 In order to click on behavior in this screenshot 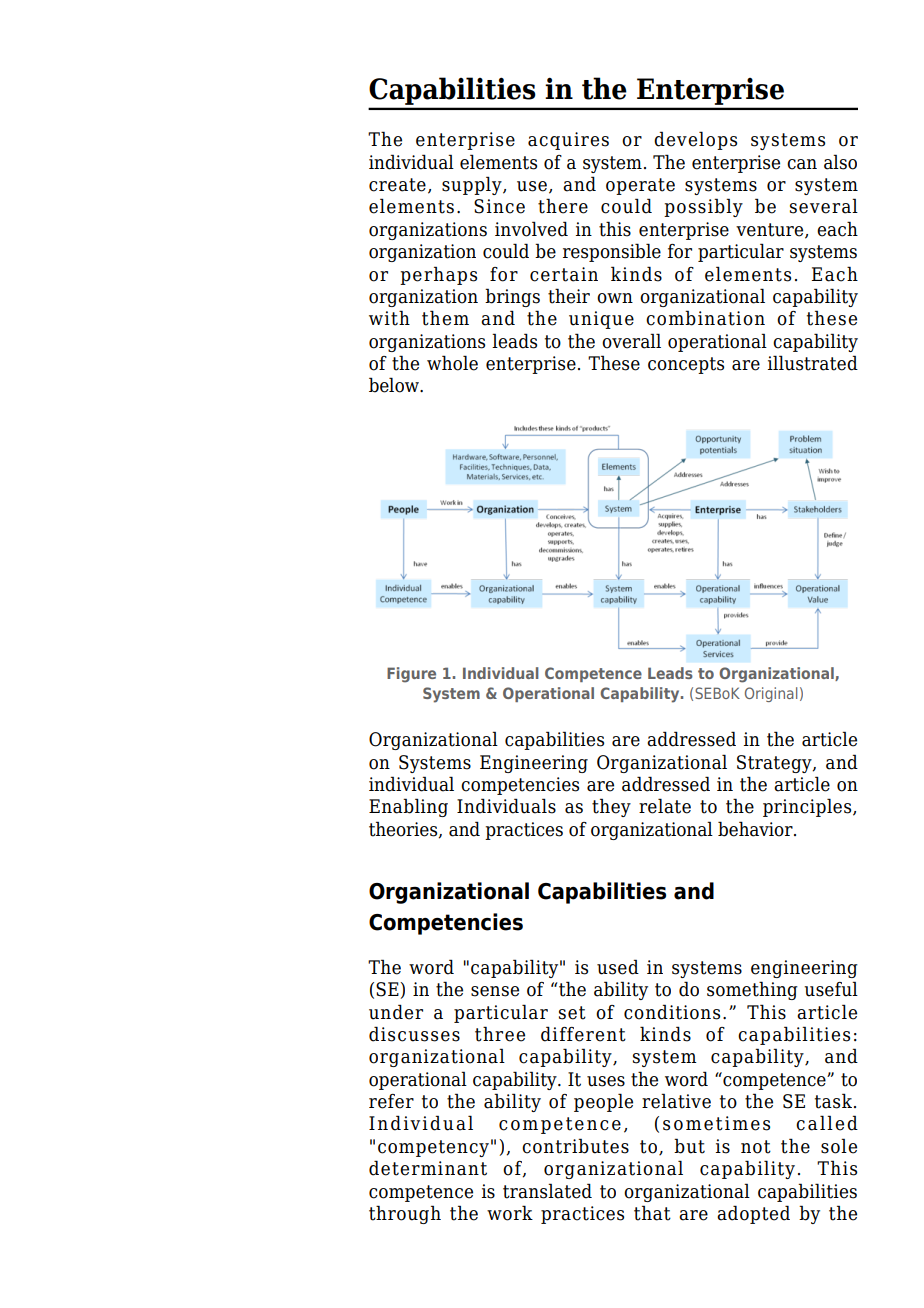, I will do `click(756, 829)`.
